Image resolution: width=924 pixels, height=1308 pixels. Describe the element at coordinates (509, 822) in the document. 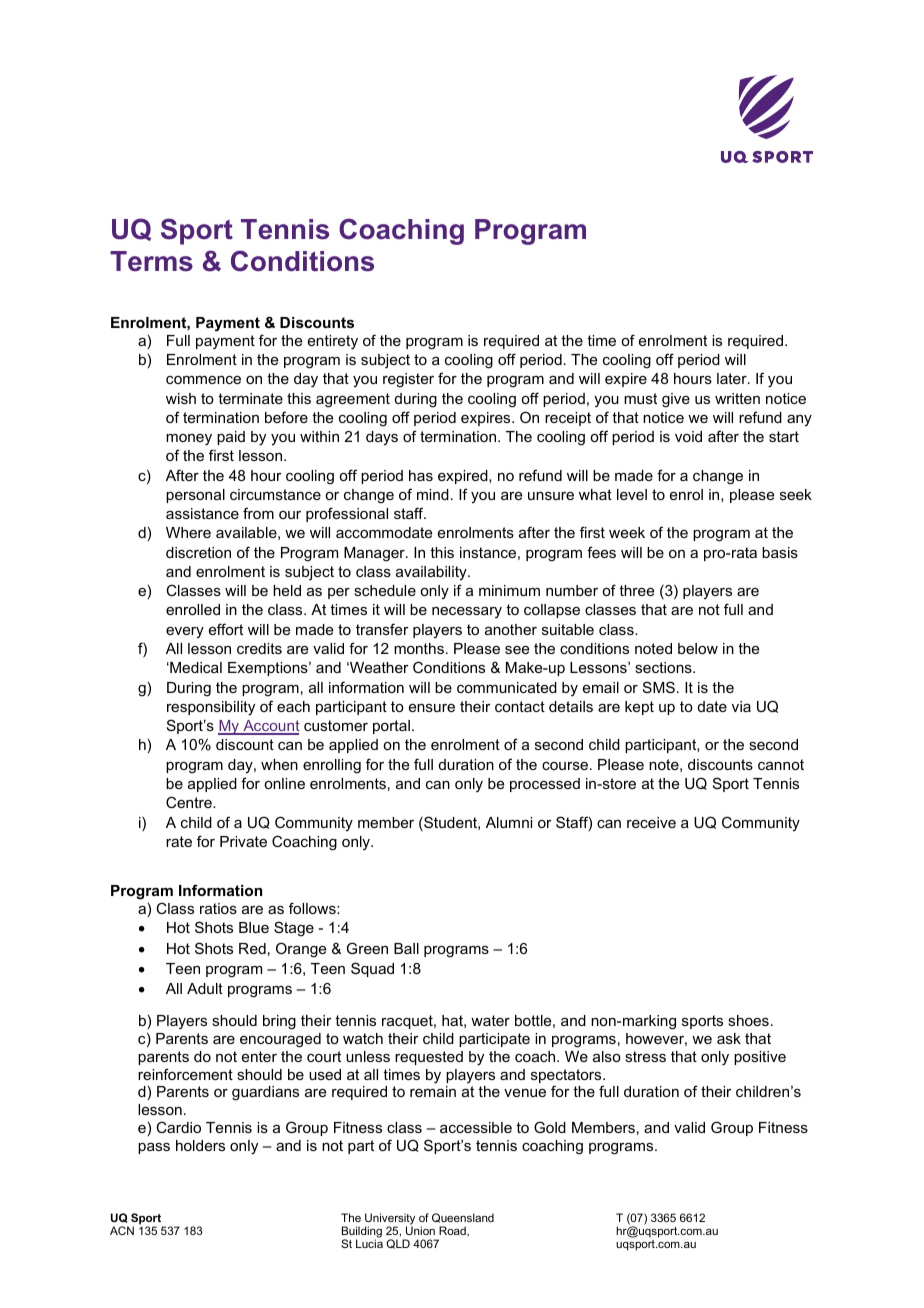

I see `Alumni` at that location.
